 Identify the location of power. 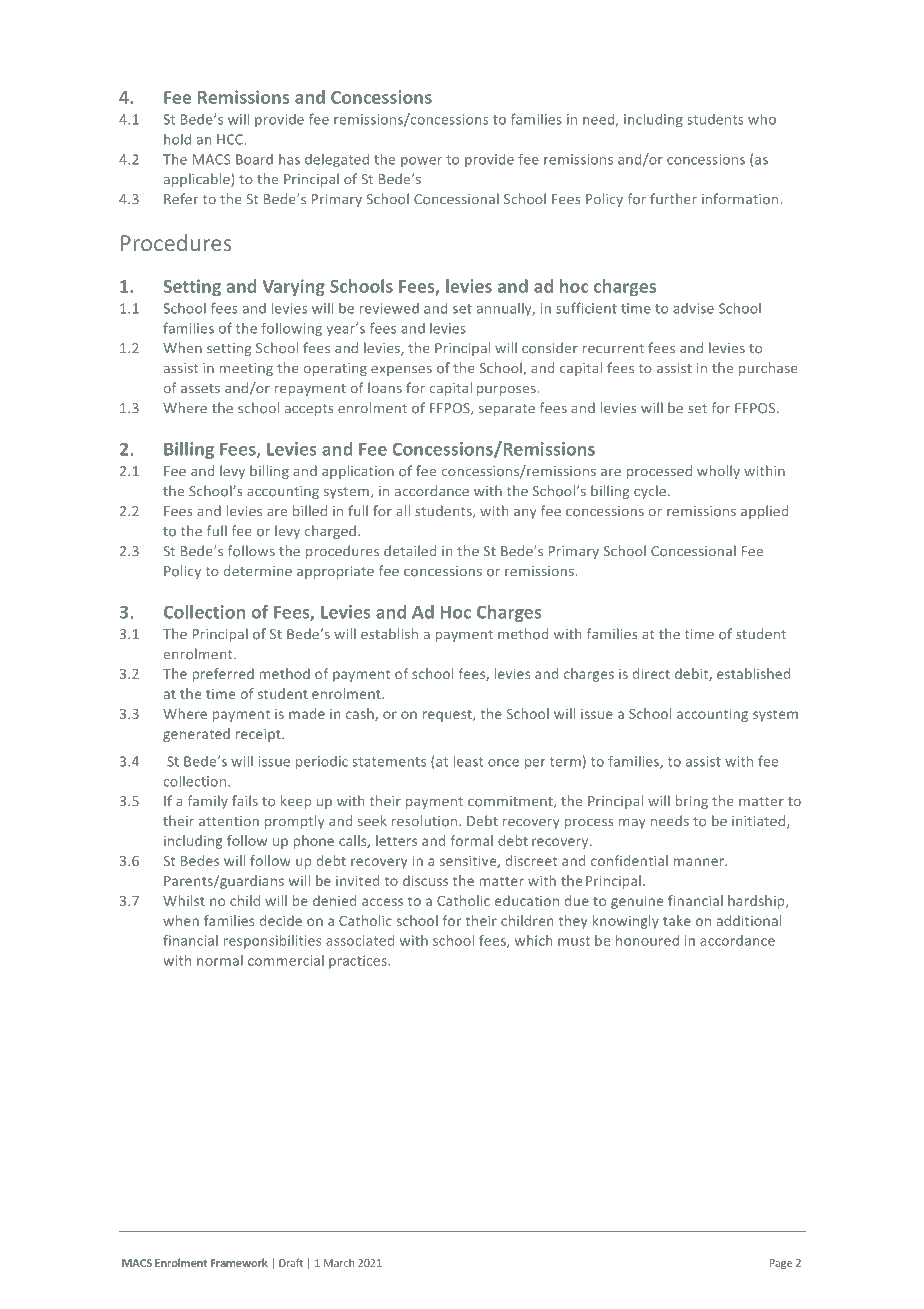
(421, 162).
